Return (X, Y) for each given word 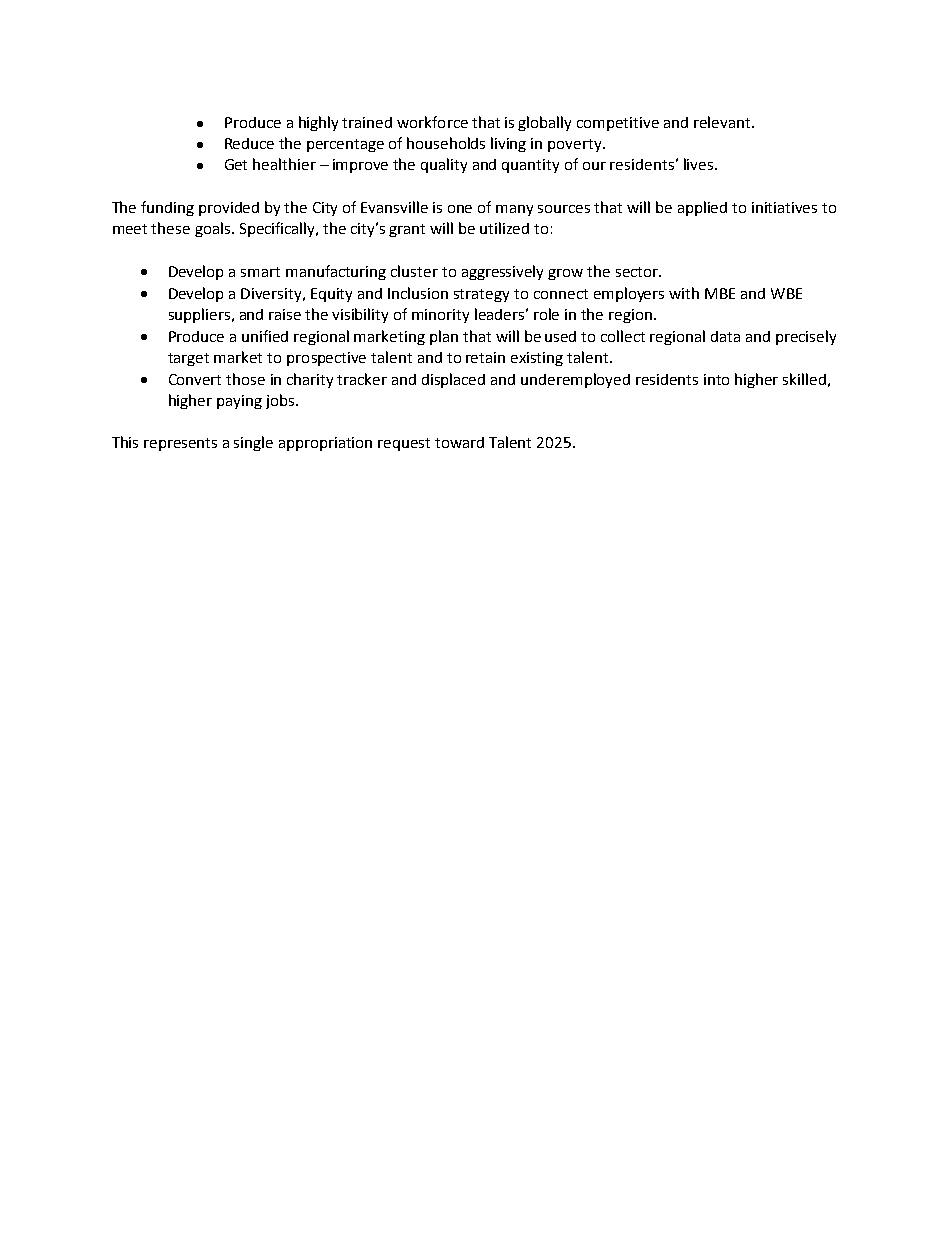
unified (265, 336)
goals (212, 229)
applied (702, 208)
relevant (723, 122)
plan (444, 337)
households (446, 143)
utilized (504, 228)
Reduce (249, 143)
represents (180, 444)
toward (459, 442)
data (725, 336)
